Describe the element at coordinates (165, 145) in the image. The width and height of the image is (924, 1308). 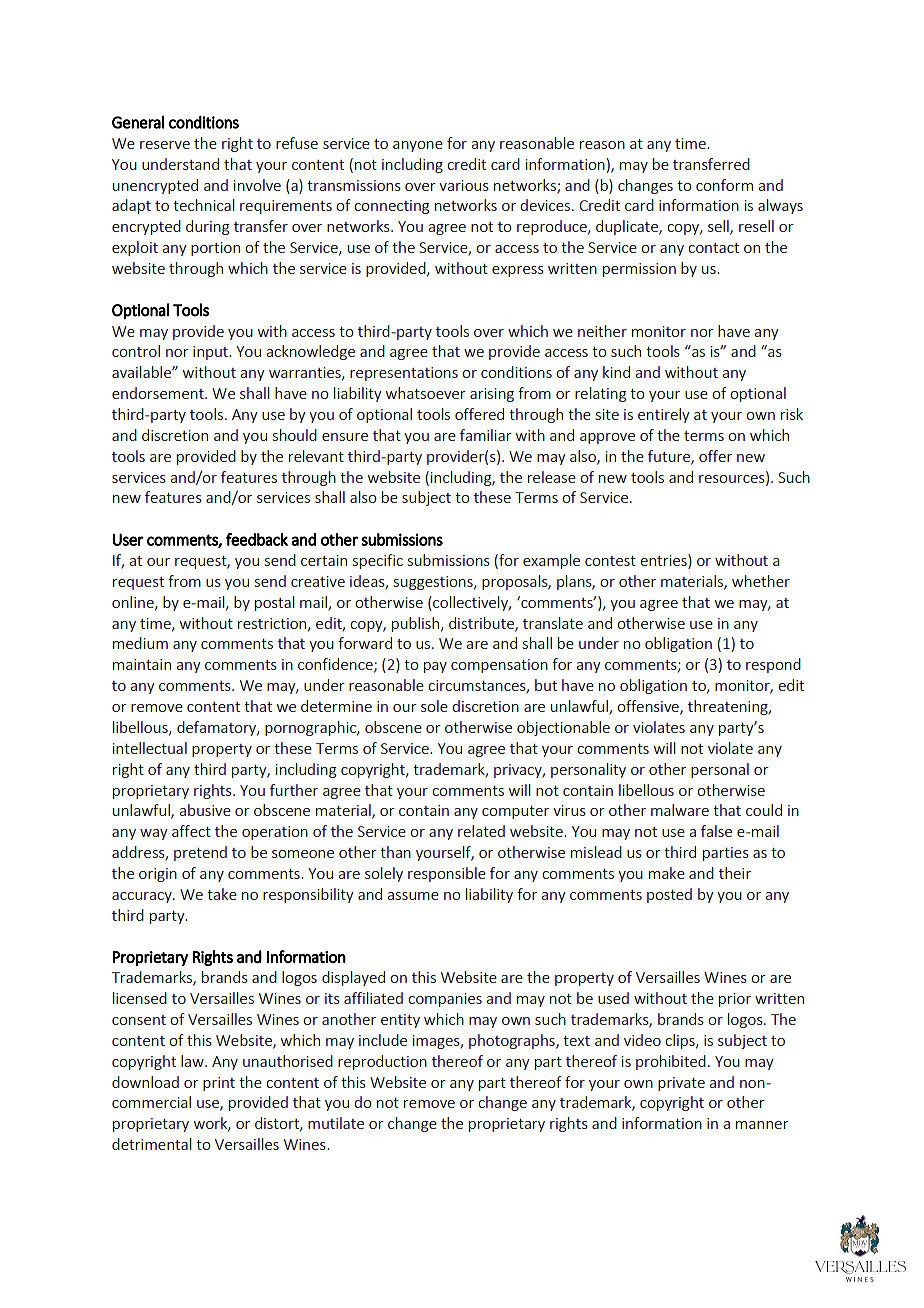
I see `reserve` at that location.
